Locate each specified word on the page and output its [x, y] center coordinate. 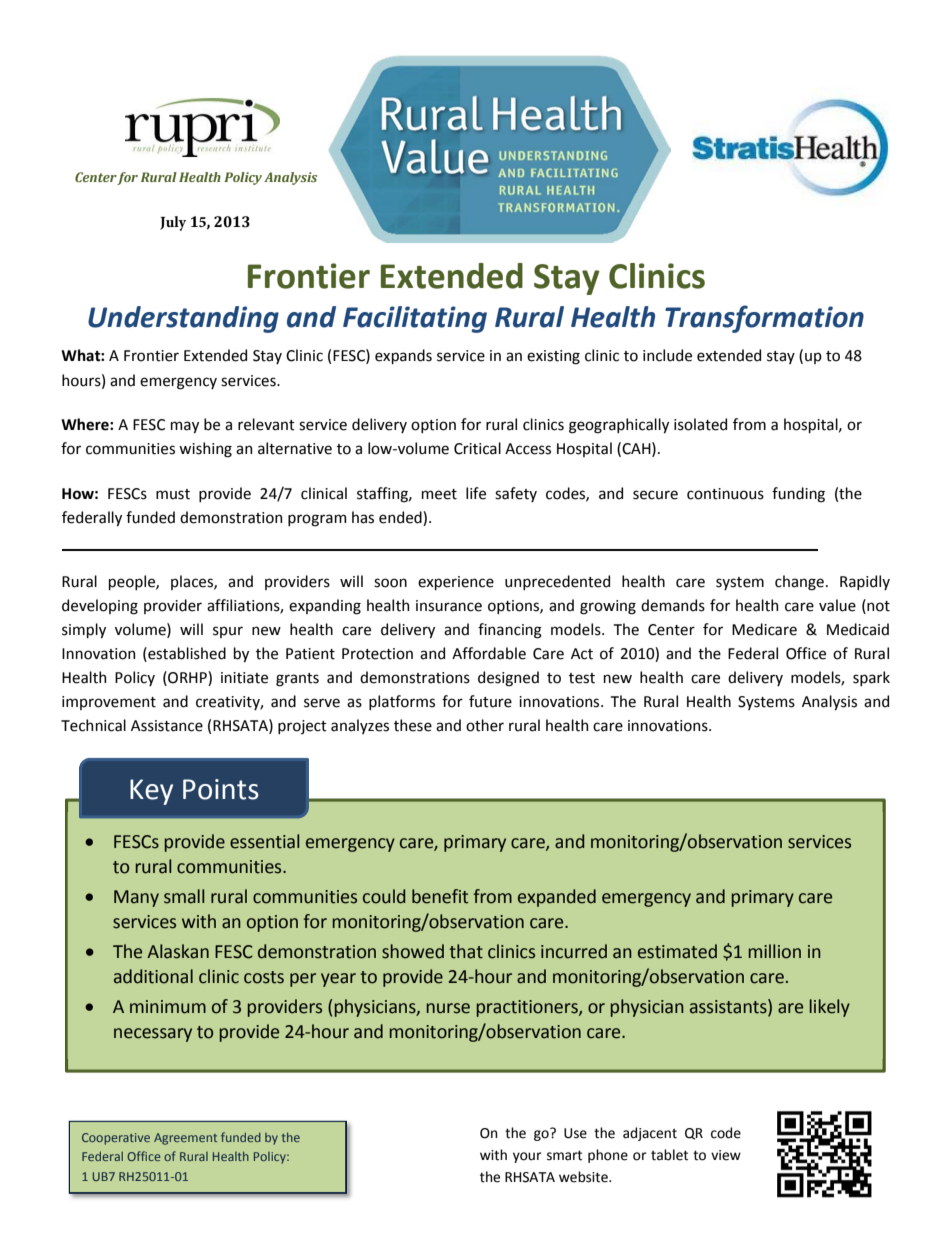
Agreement [185, 1139]
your [527, 1157]
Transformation [764, 319]
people [133, 582]
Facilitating [415, 319]
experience [456, 583]
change [799, 583]
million [775, 951]
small [184, 896]
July [173, 223]
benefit [440, 896]
